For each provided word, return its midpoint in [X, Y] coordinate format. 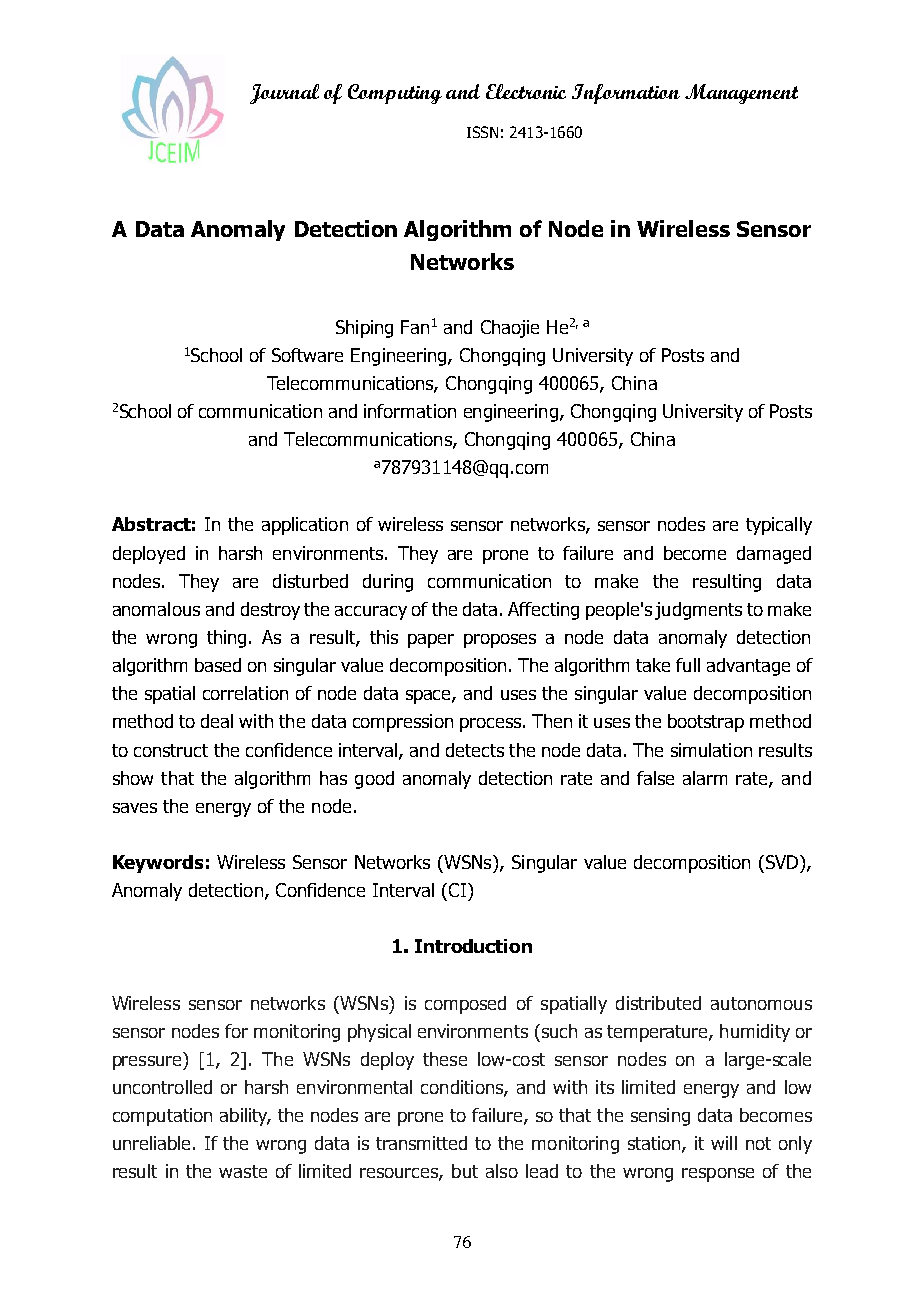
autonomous [761, 1003]
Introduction [473, 946]
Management [741, 94]
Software [307, 355]
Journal [284, 94]
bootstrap [706, 723]
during [388, 583]
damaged [774, 555]
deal [217, 721]
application [305, 526]
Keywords [158, 864]
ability [245, 1117]
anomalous [156, 609]
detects [475, 750]
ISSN [482, 132]
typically [779, 526]
